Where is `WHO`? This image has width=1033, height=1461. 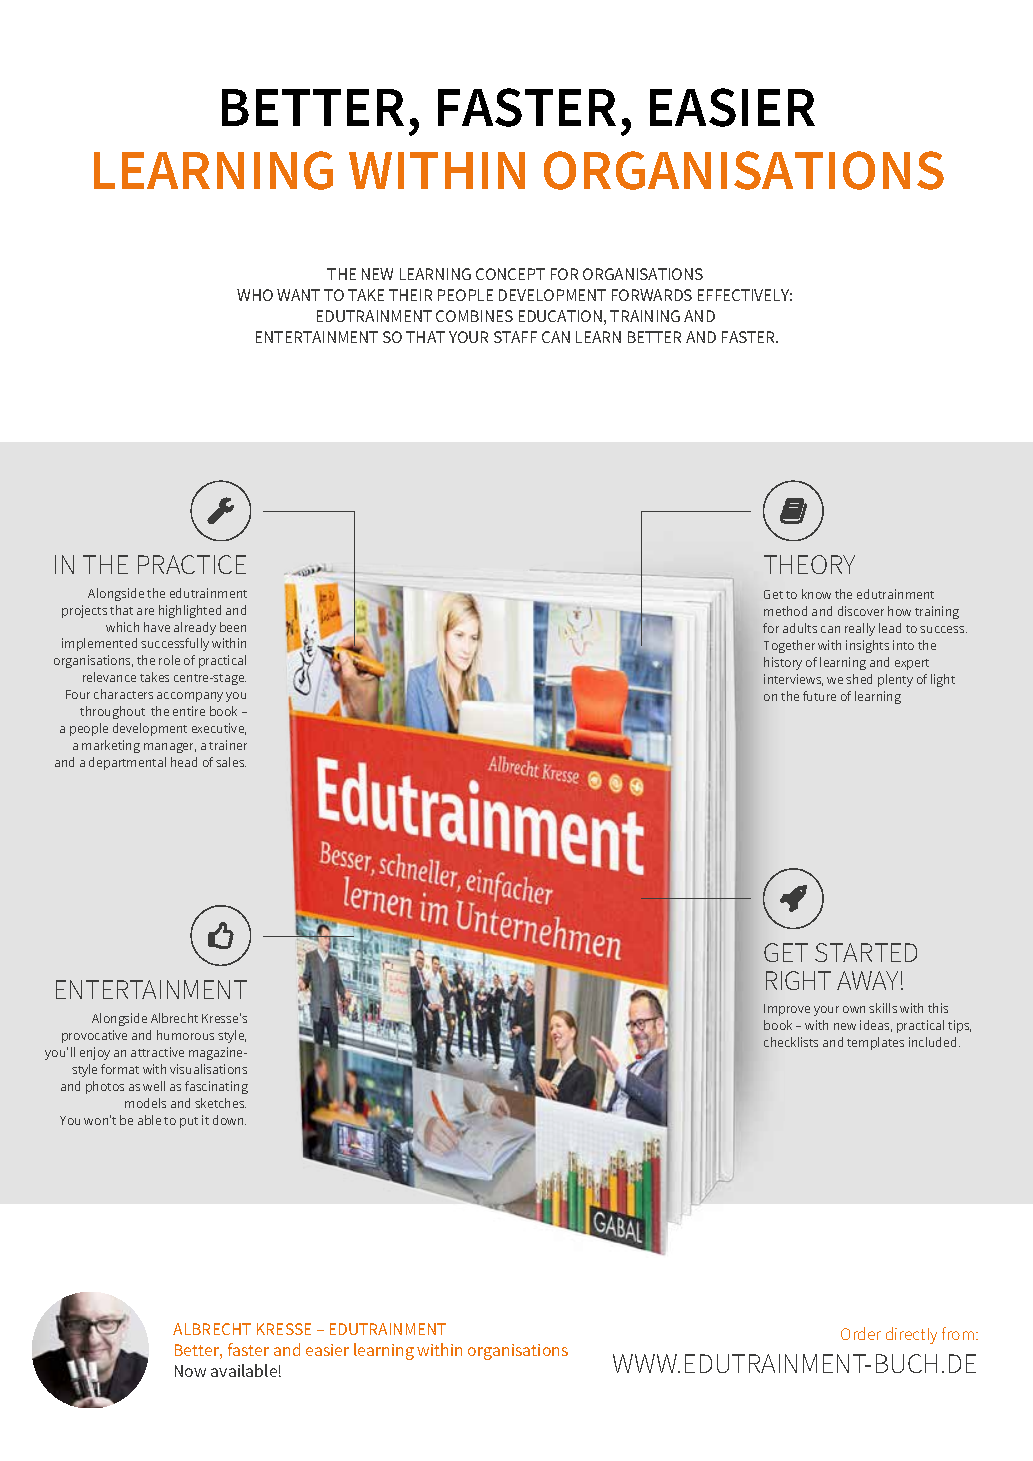
WHO is located at coordinates (255, 295).
